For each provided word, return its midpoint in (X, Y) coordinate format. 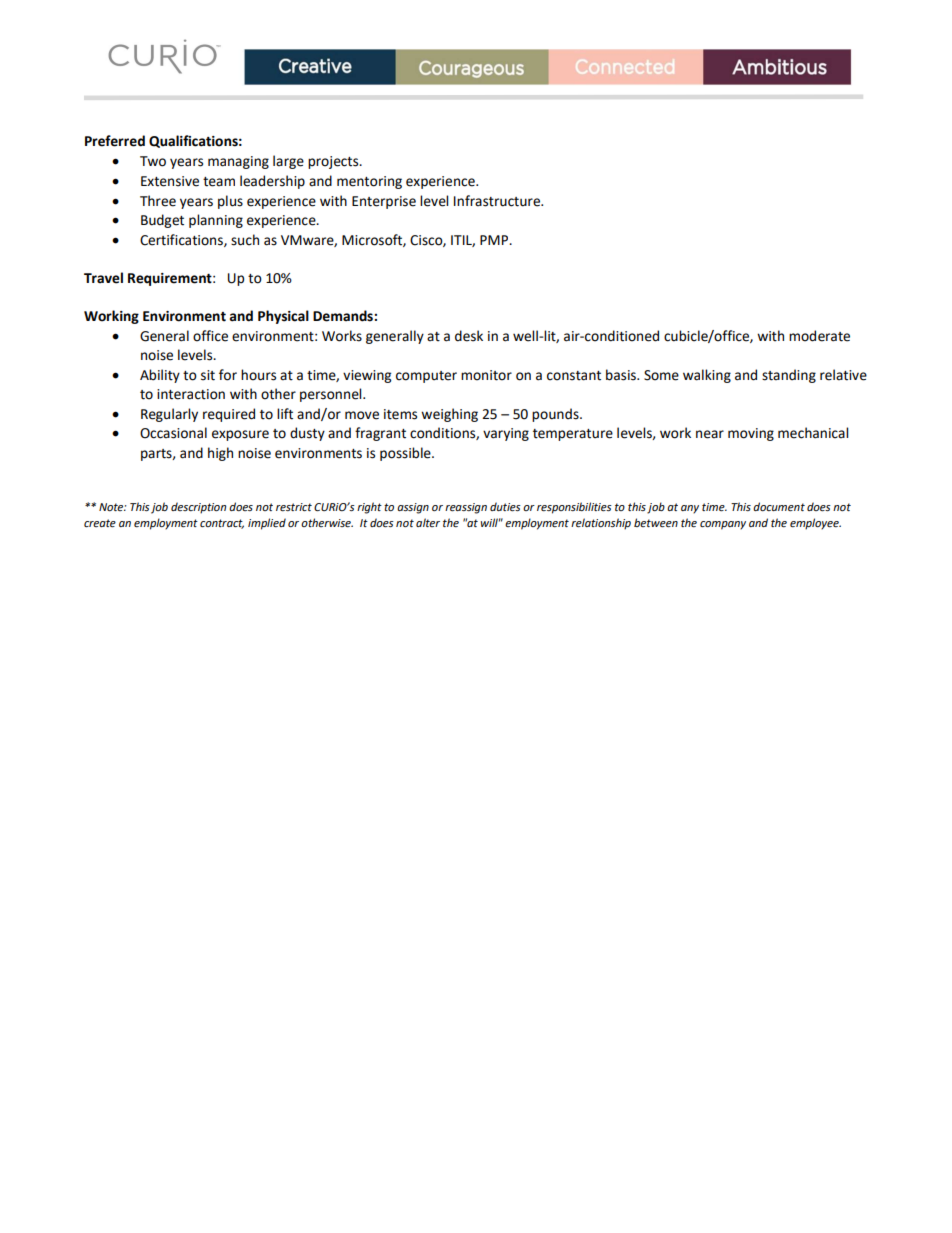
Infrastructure (498, 201)
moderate (819, 336)
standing (789, 376)
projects (334, 162)
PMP (495, 240)
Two (153, 161)
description (198, 508)
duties (505, 507)
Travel (103, 278)
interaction (191, 394)
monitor (486, 375)
